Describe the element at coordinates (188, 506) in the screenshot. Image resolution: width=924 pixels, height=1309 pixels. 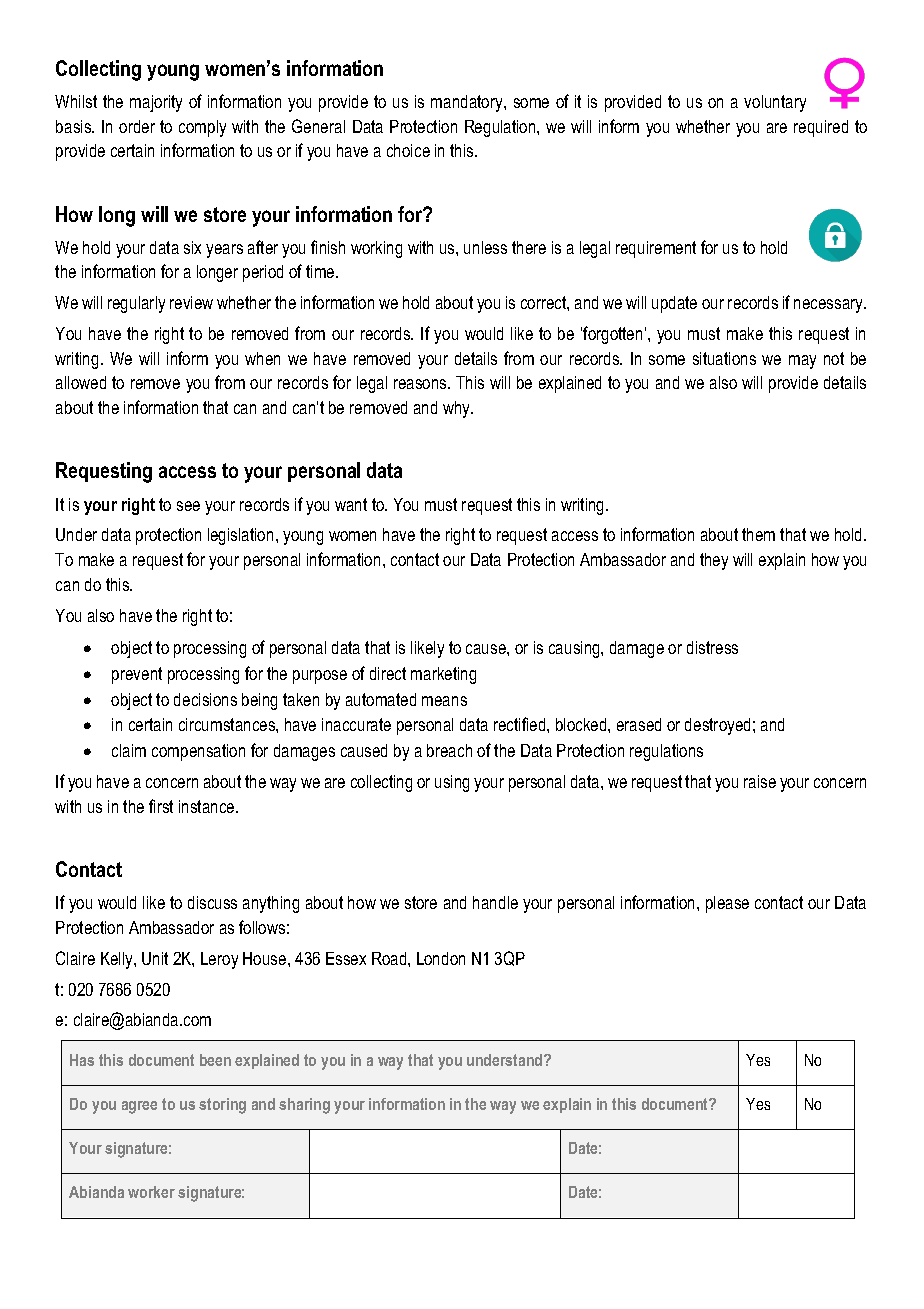
I see `see` at that location.
